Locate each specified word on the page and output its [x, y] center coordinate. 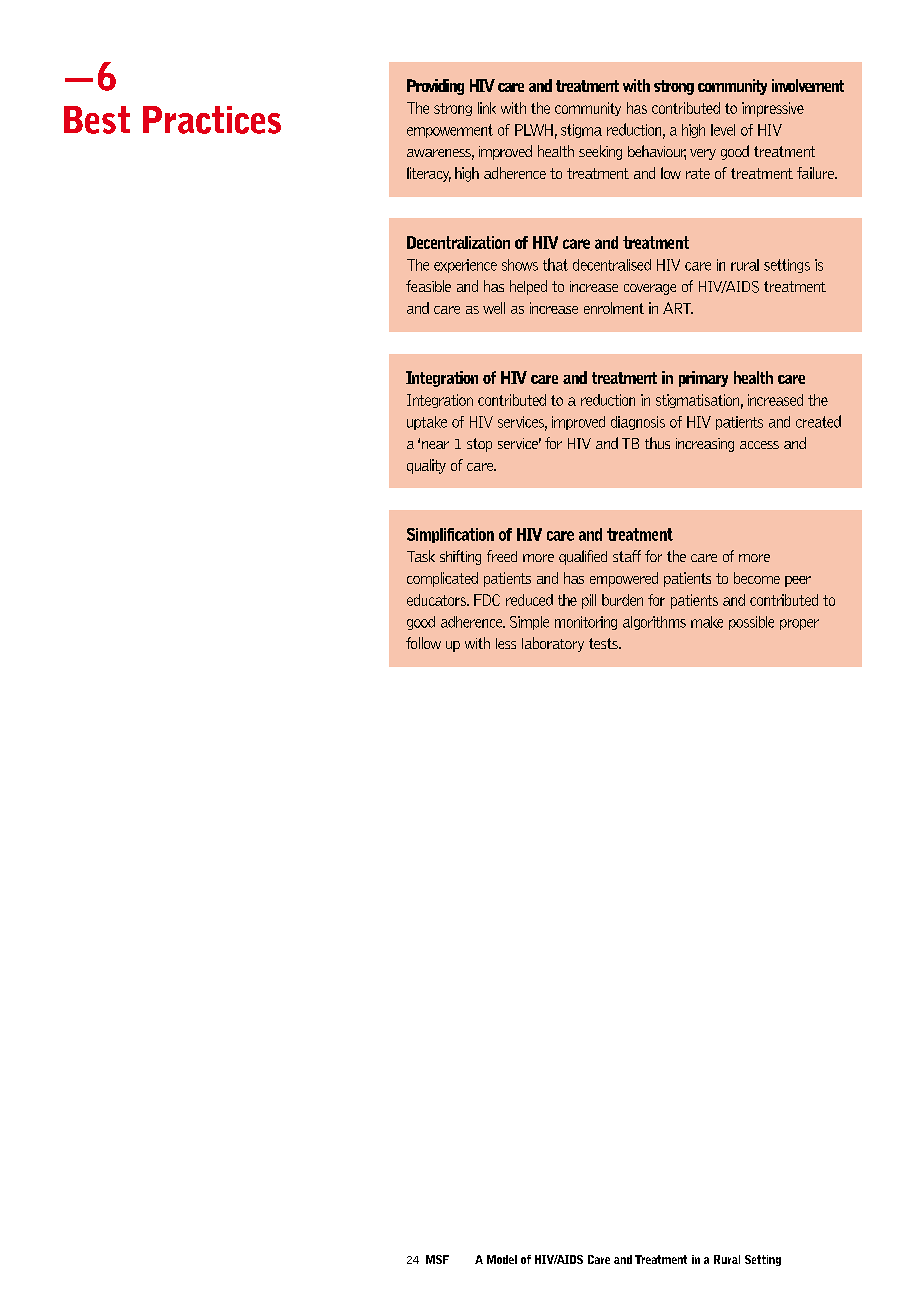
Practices [212, 120]
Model [502, 1259]
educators [438, 600]
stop [479, 445]
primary [703, 379]
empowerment [450, 131]
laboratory [553, 644]
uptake [427, 423]
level [723, 130]
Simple [529, 623]
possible [751, 623]
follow [423, 643]
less [506, 643]
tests [604, 643]
